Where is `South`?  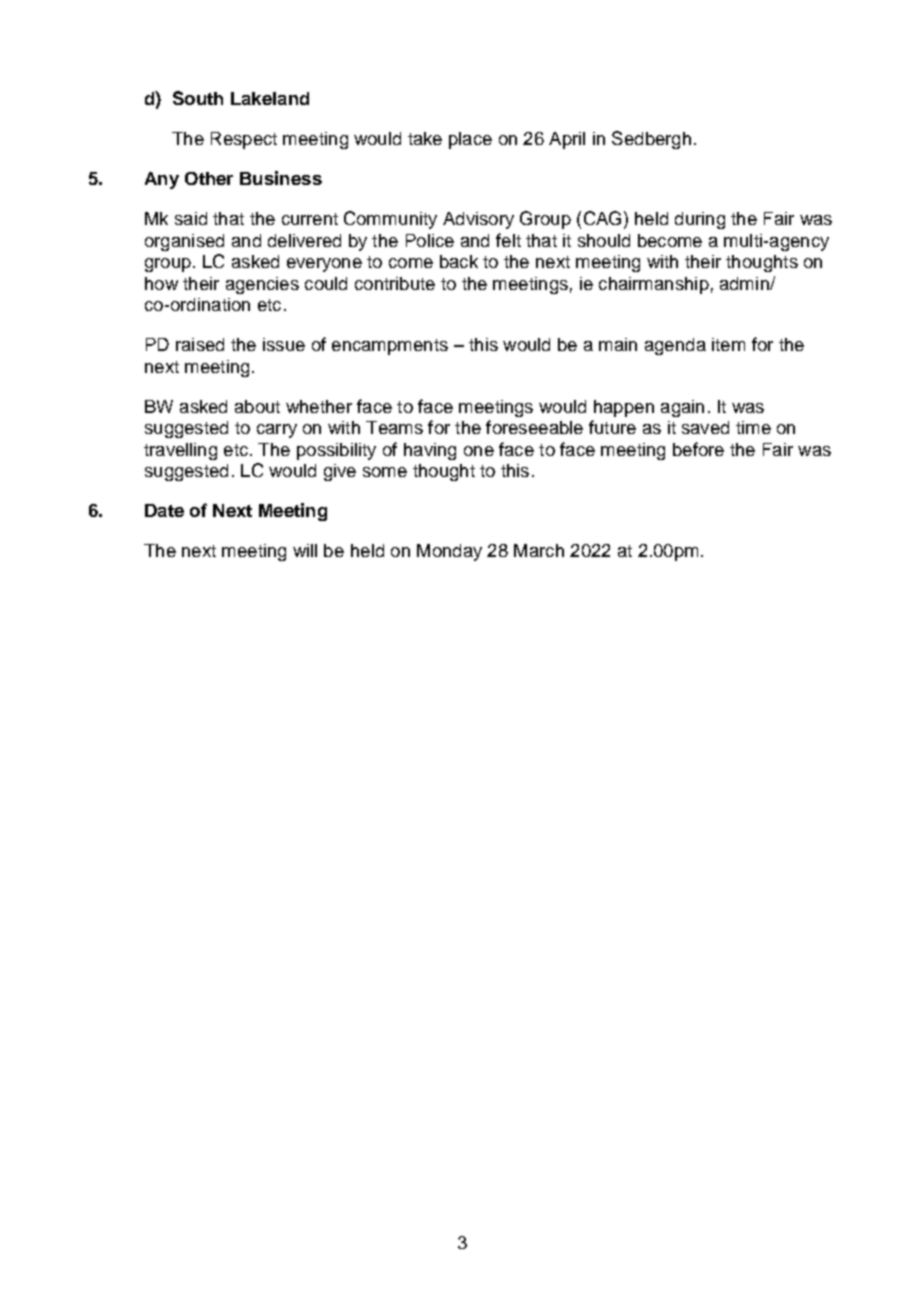 South is located at coordinates (198, 98).
